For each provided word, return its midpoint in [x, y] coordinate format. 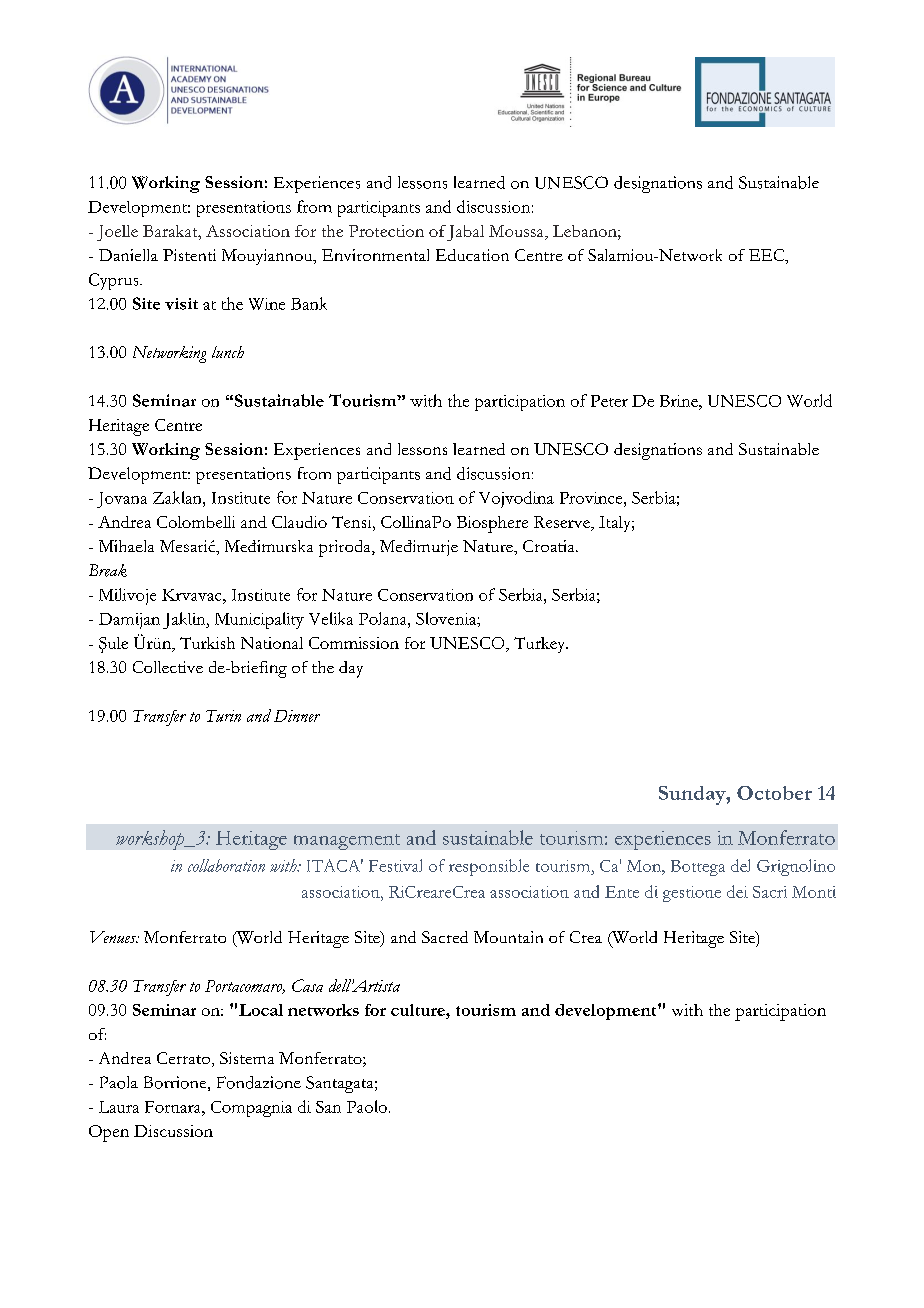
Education [472, 255]
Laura [119, 1107]
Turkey [541, 645]
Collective [168, 667]
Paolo [367, 1106]
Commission [354, 643]
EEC [767, 255]
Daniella [128, 255]
